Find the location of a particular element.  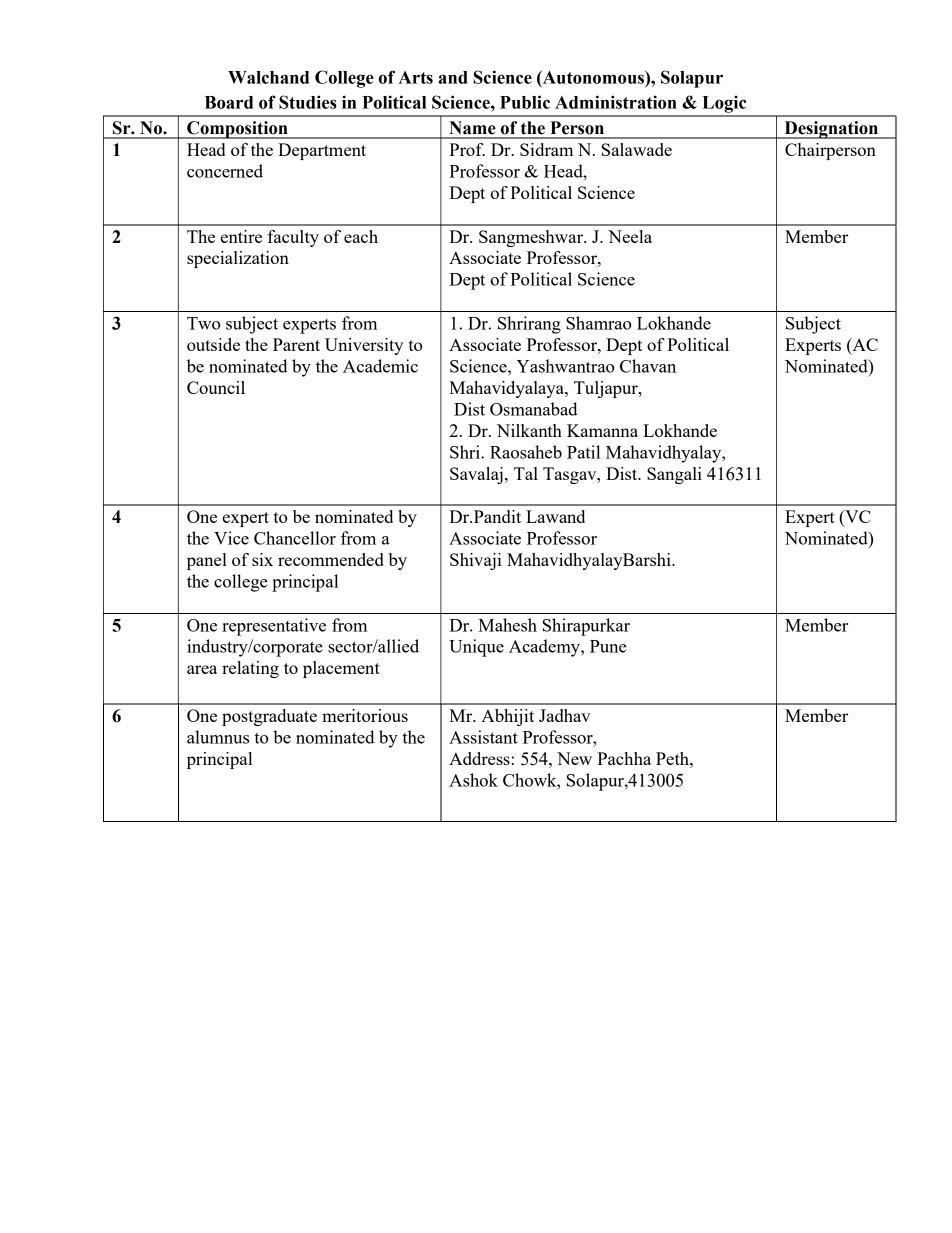

Council is located at coordinates (216, 387).
